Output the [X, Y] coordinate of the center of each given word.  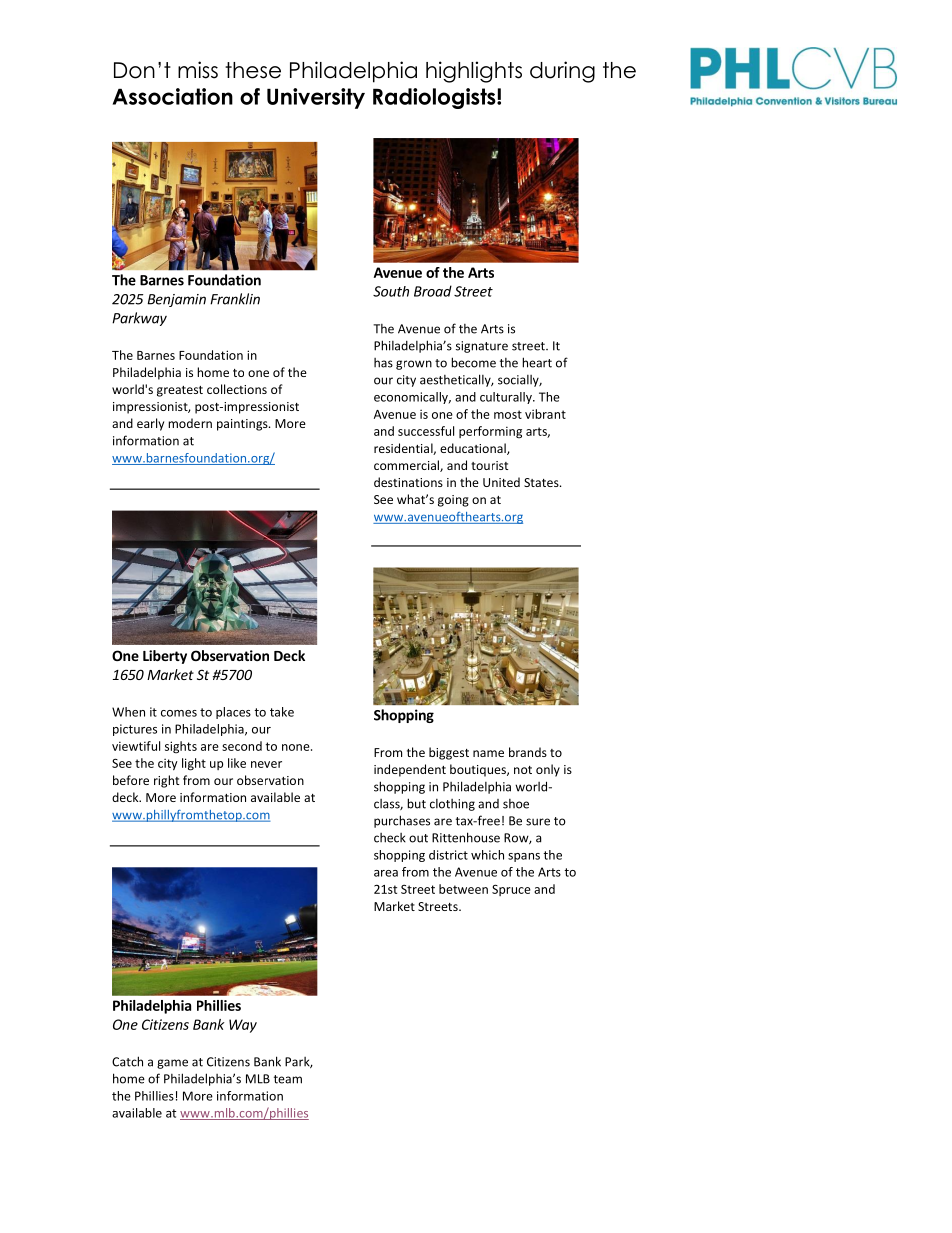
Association [172, 96]
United [501, 482]
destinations [408, 482]
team [288, 1079]
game [172, 1064]
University [316, 98]
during [562, 72]
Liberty [165, 657]
